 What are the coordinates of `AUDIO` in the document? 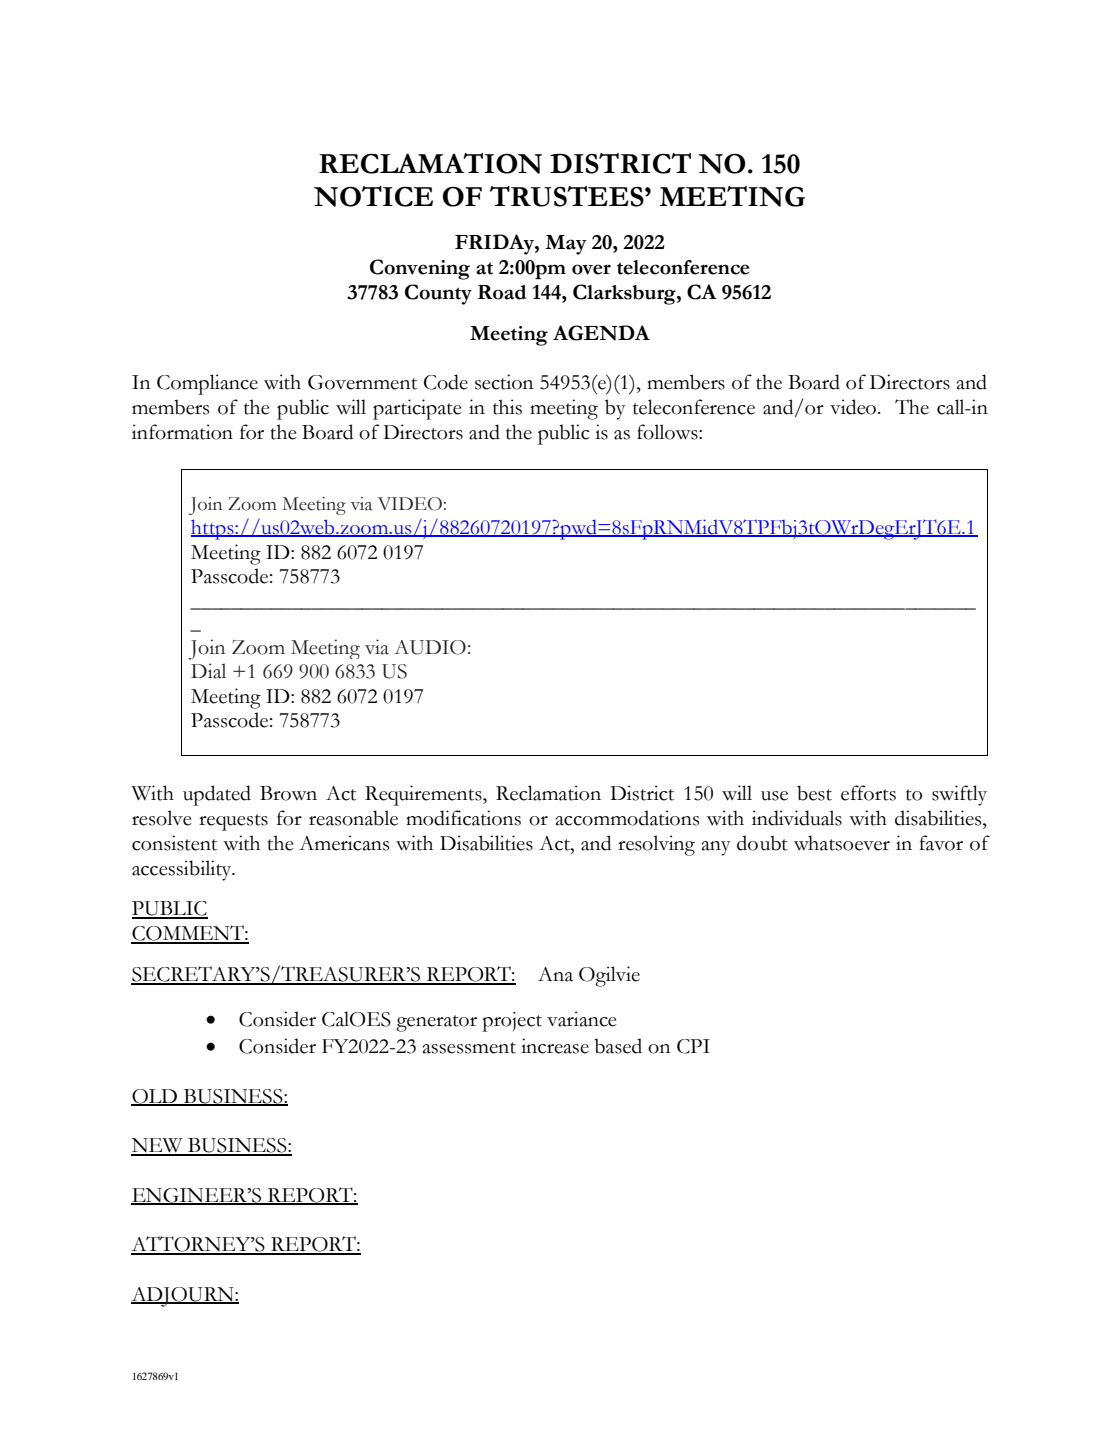 It's located at (430, 647).
